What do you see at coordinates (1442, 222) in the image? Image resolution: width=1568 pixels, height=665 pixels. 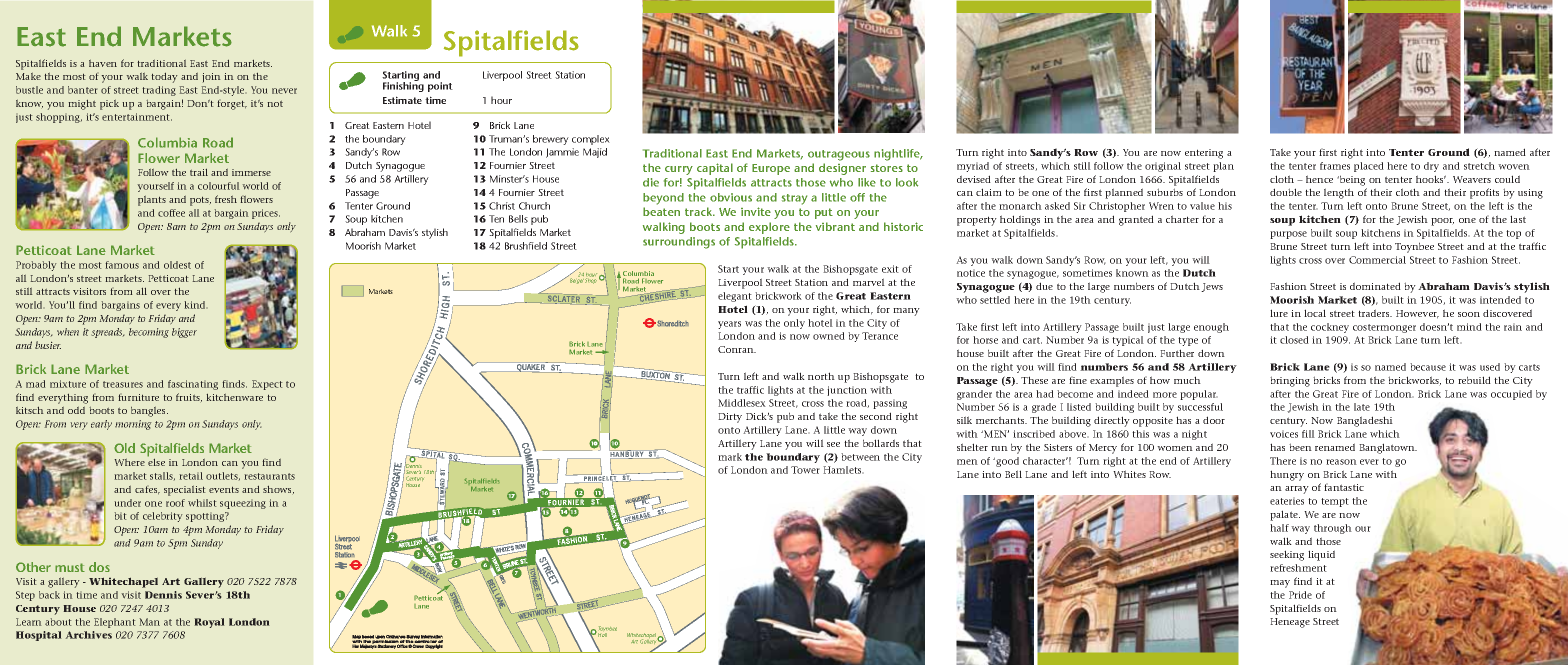 I see `poor` at bounding box center [1442, 222].
